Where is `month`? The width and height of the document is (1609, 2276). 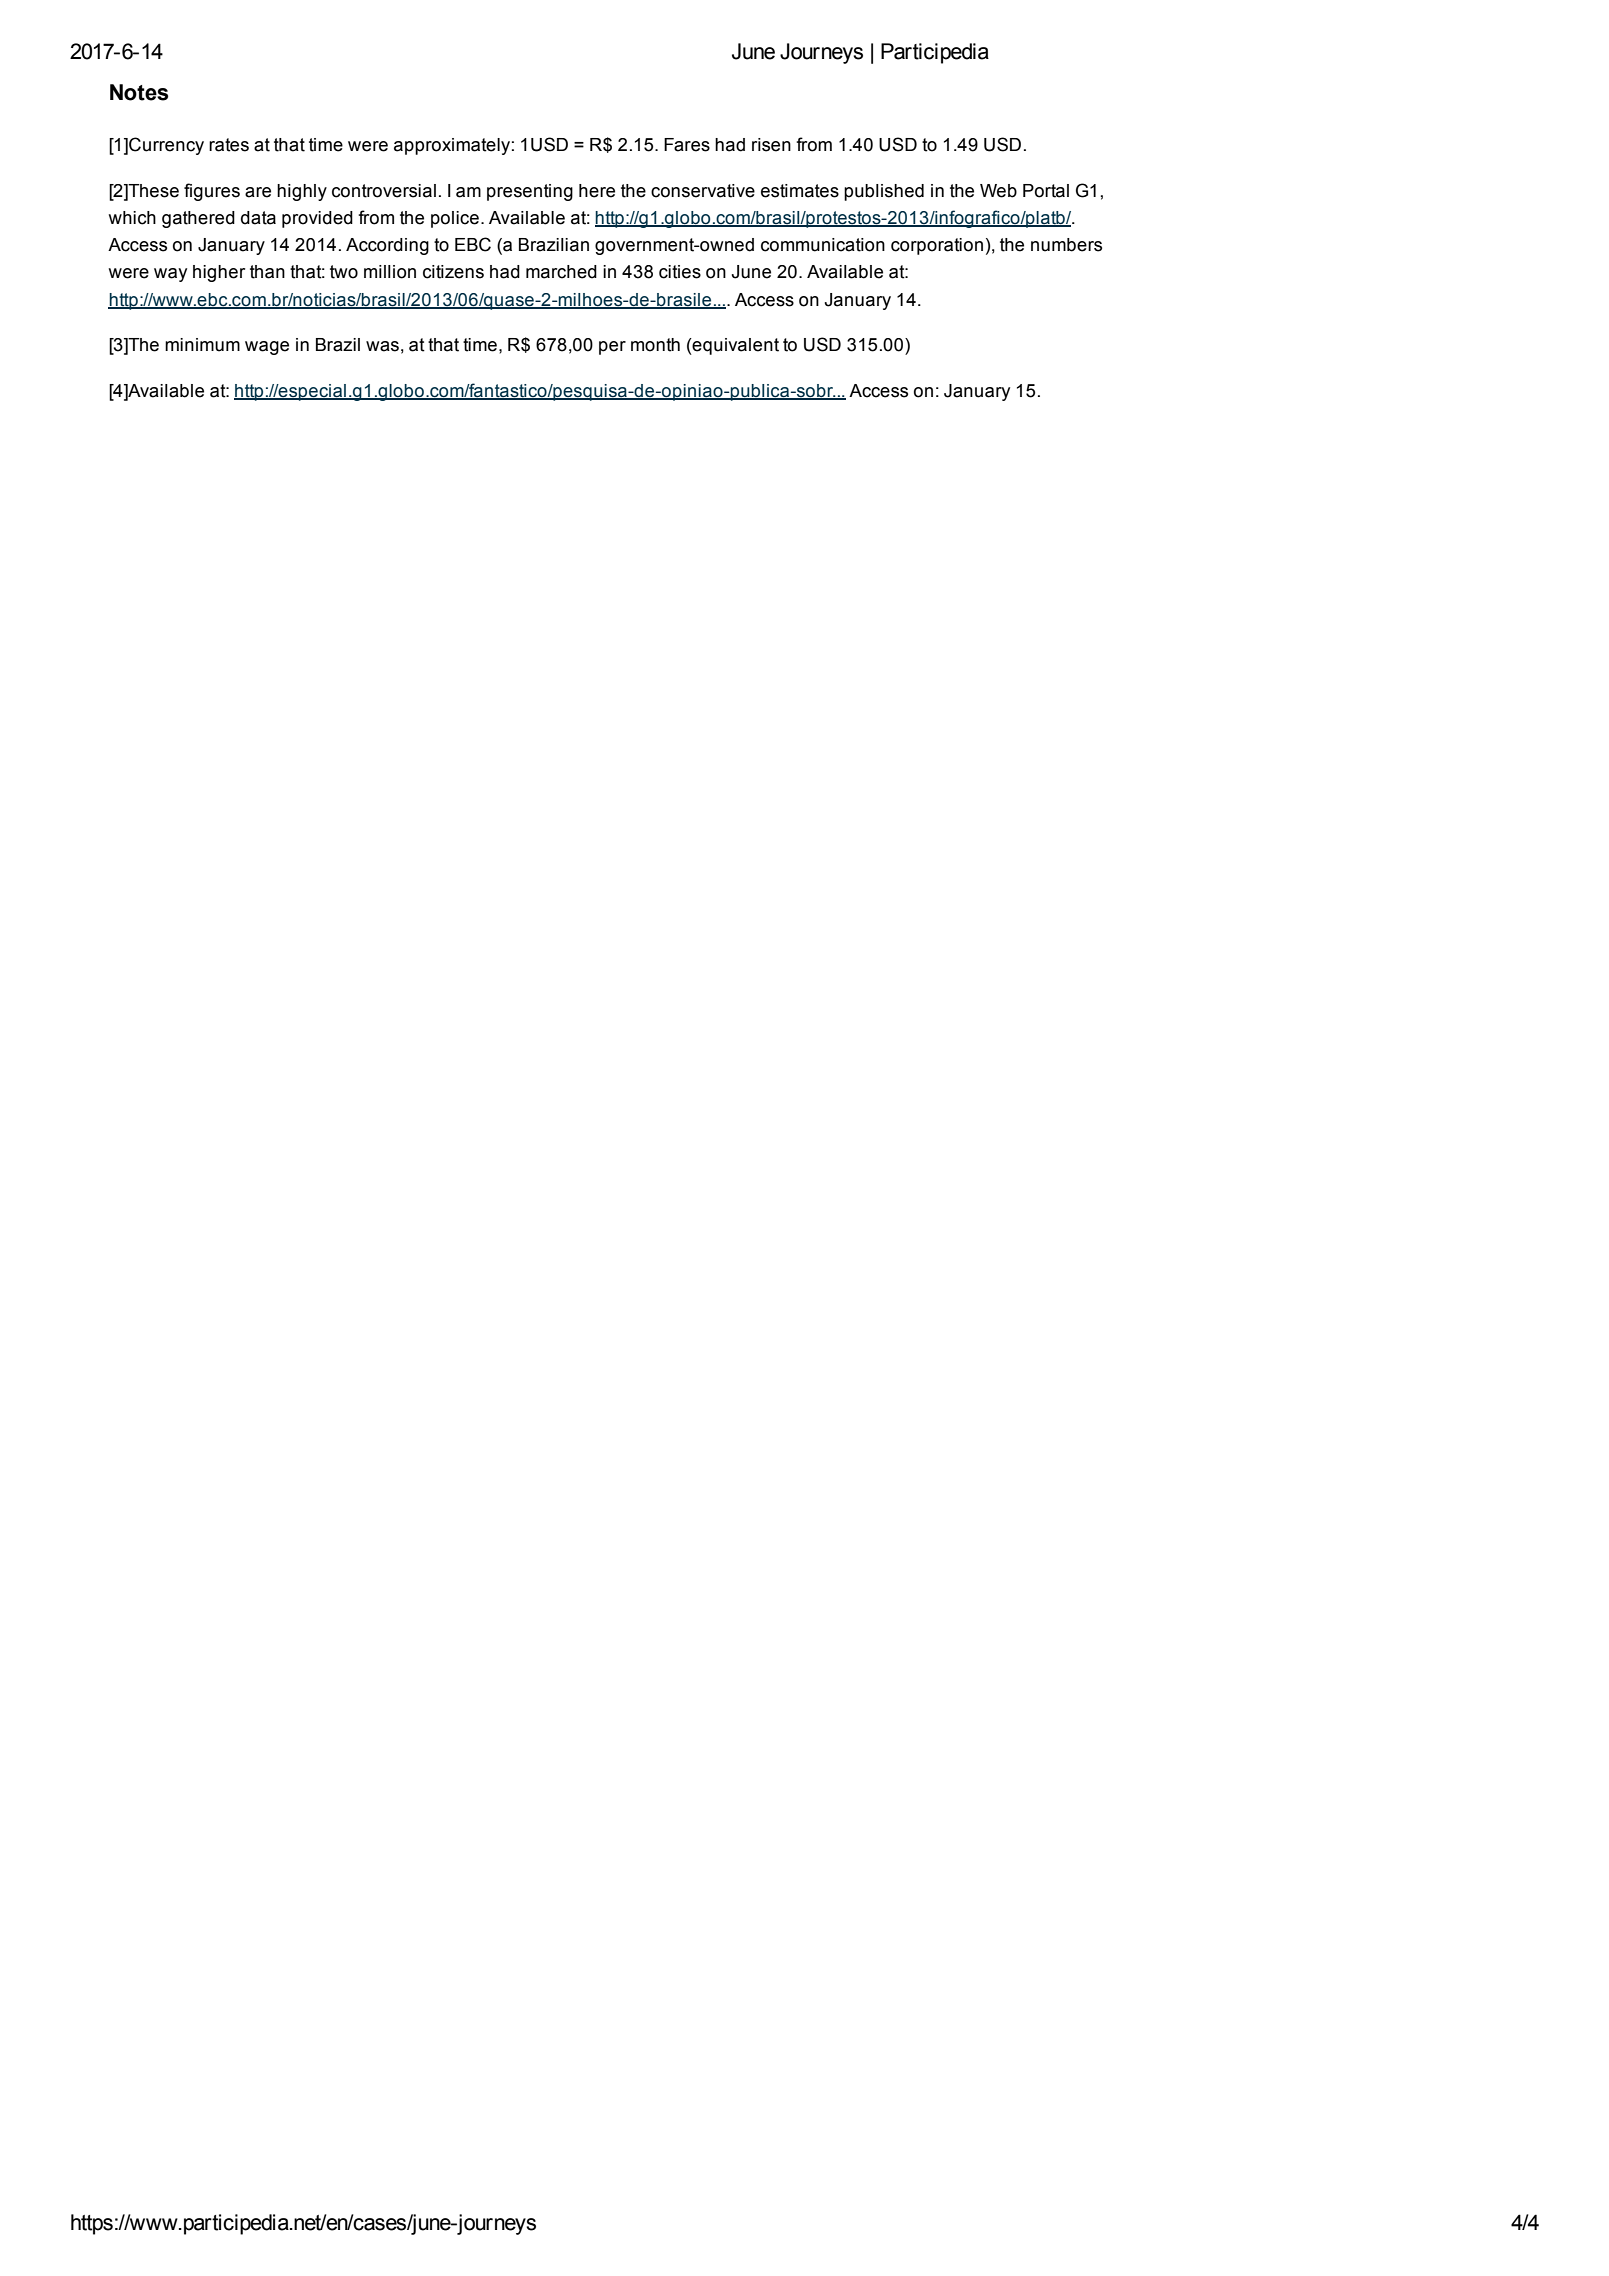
month is located at coordinates (655, 345).
